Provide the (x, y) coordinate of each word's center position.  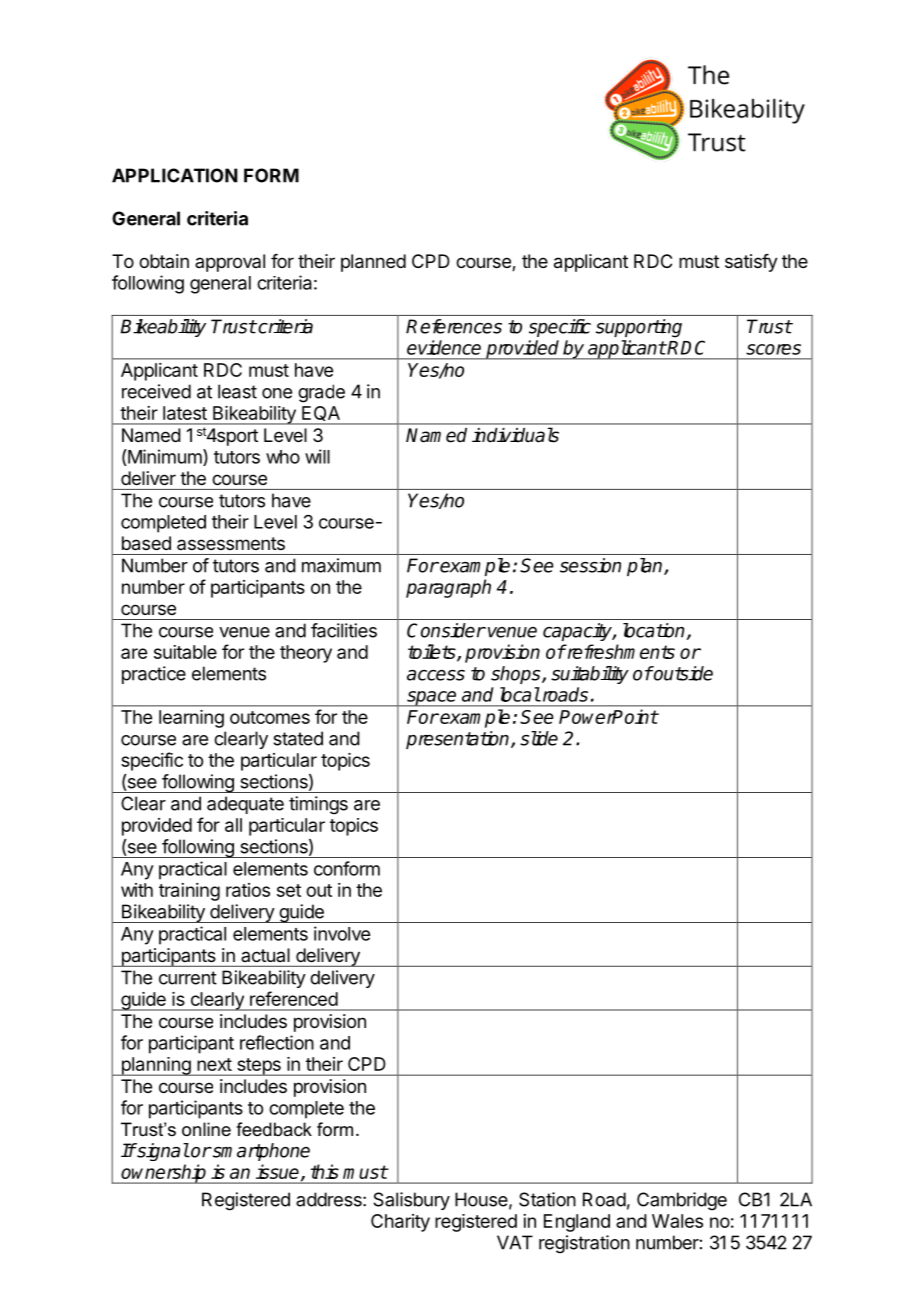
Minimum (165, 457)
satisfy (751, 263)
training (189, 892)
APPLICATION (175, 175)
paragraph (448, 588)
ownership (164, 1174)
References (454, 326)
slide (539, 738)
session (590, 565)
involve (342, 933)
